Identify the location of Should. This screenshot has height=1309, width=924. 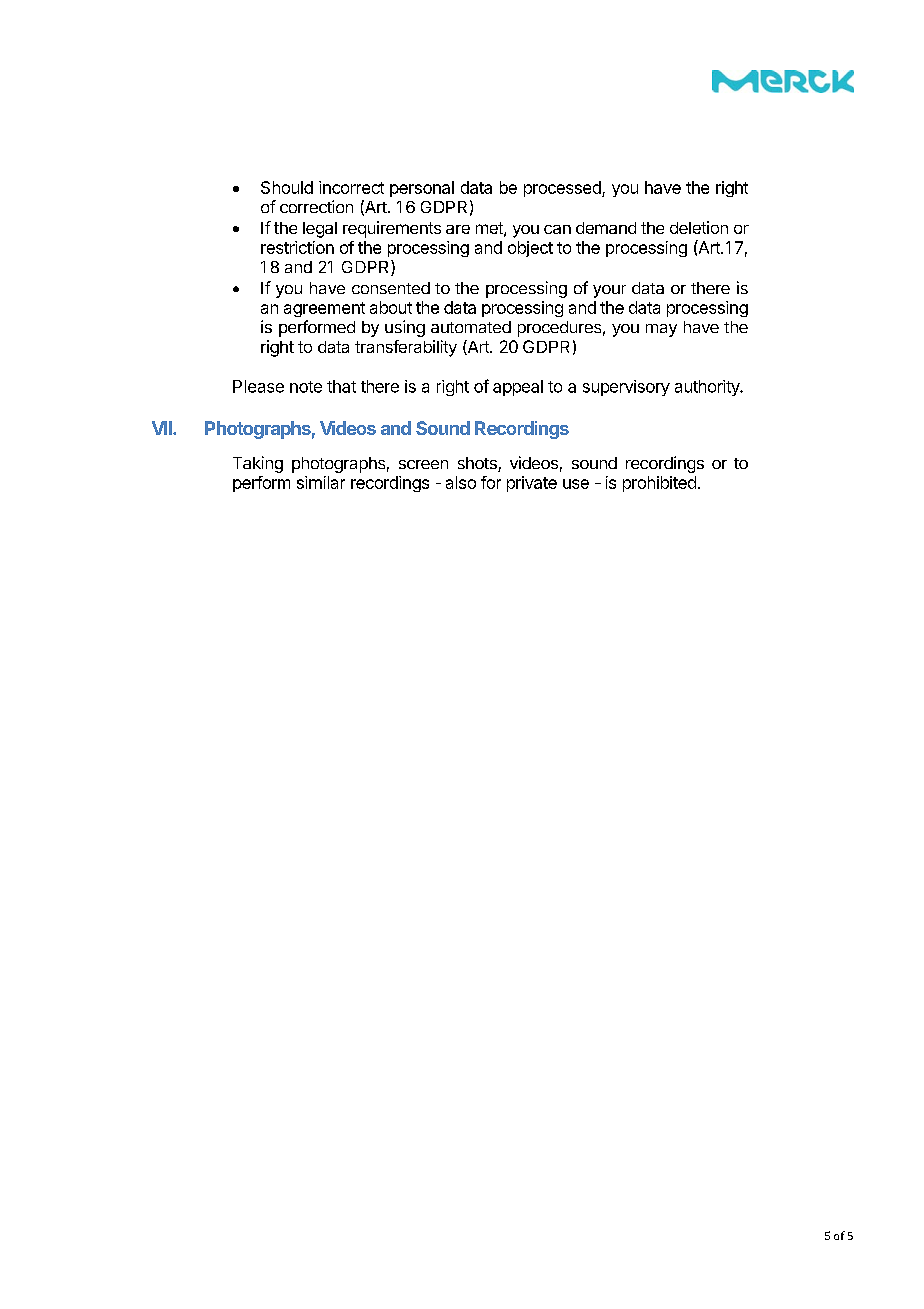
(287, 187).
